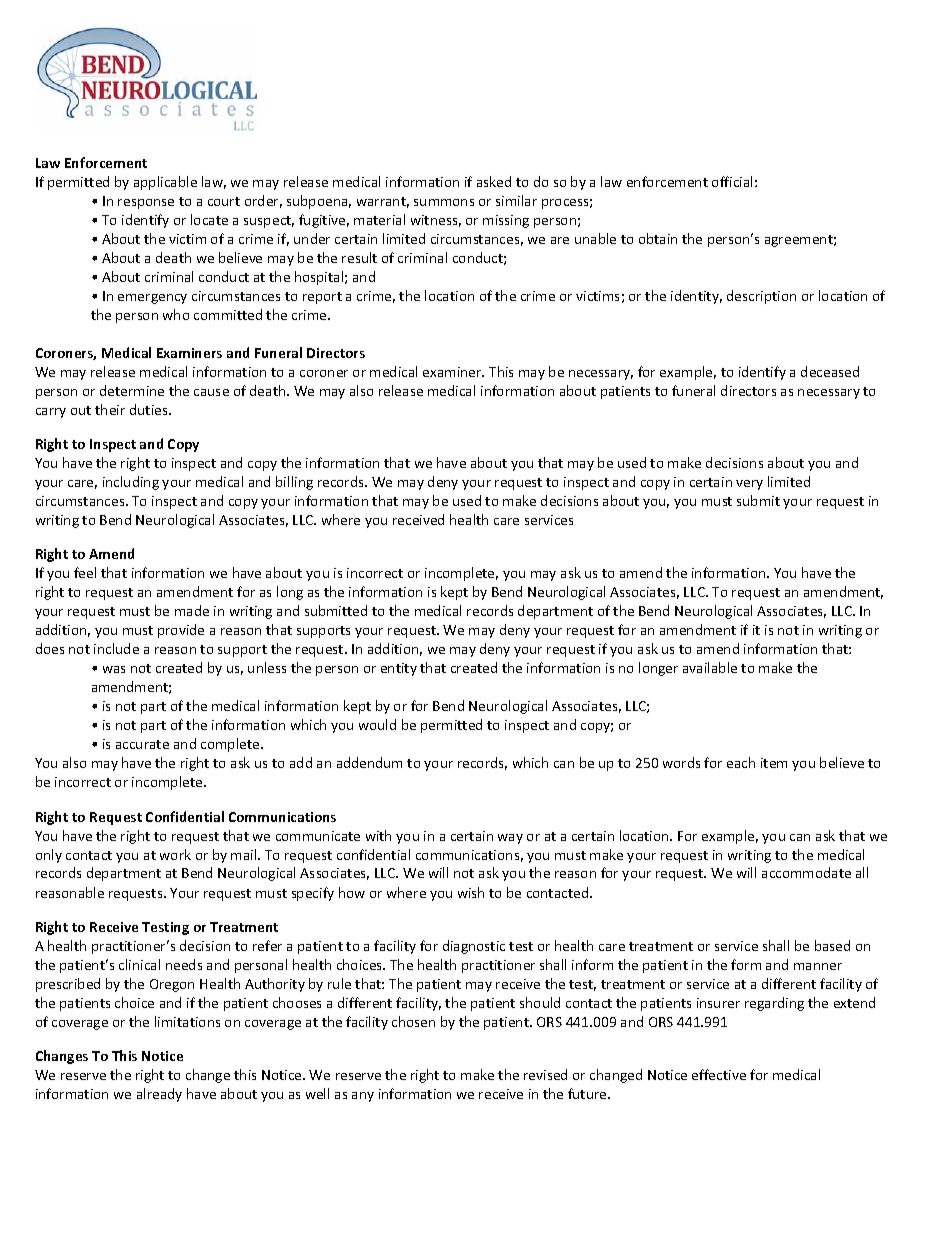  What do you see at coordinates (116, 648) in the screenshot?
I see `include` at bounding box center [116, 648].
